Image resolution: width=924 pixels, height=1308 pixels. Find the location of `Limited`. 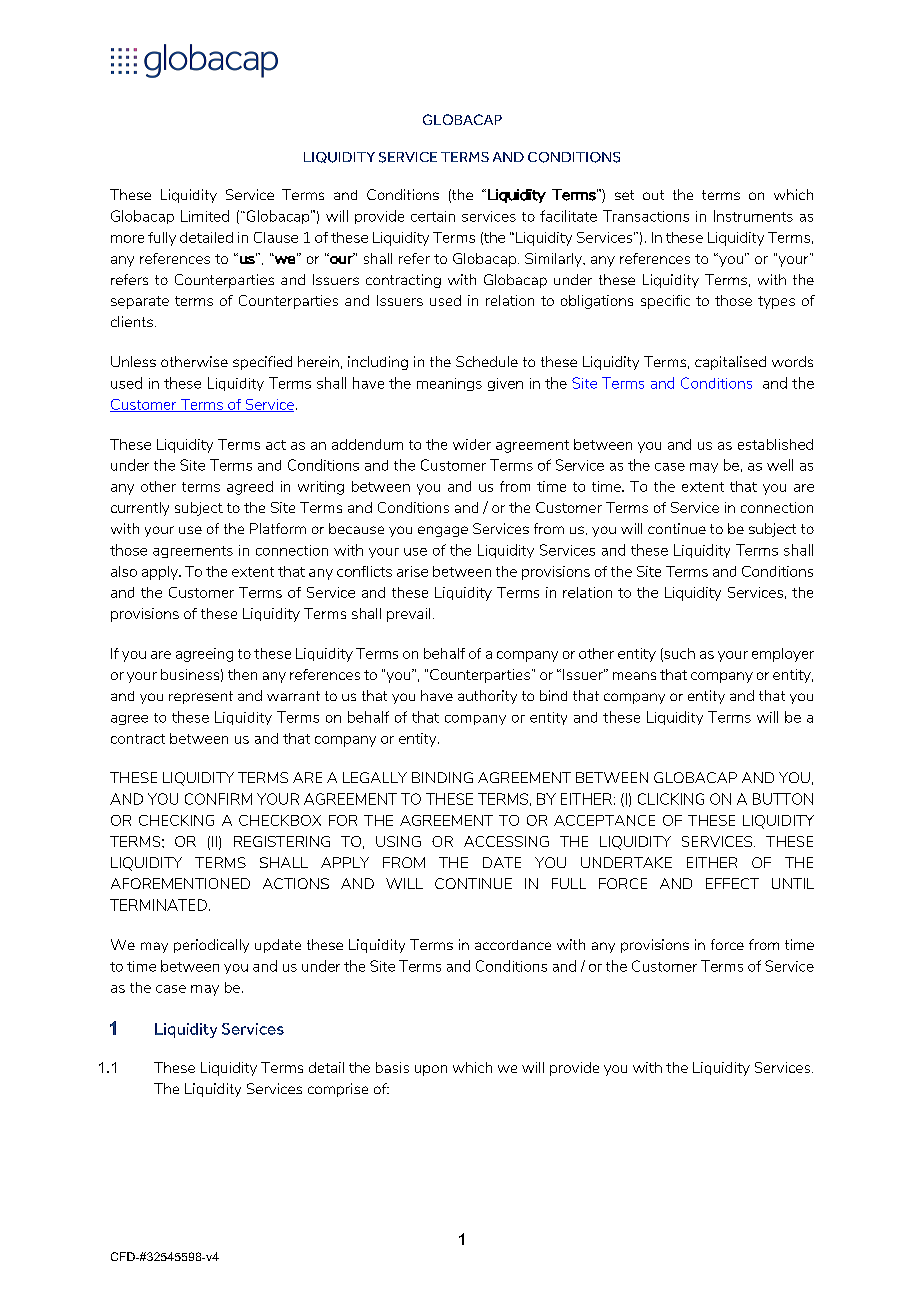

Limited is located at coordinates (205, 216).
